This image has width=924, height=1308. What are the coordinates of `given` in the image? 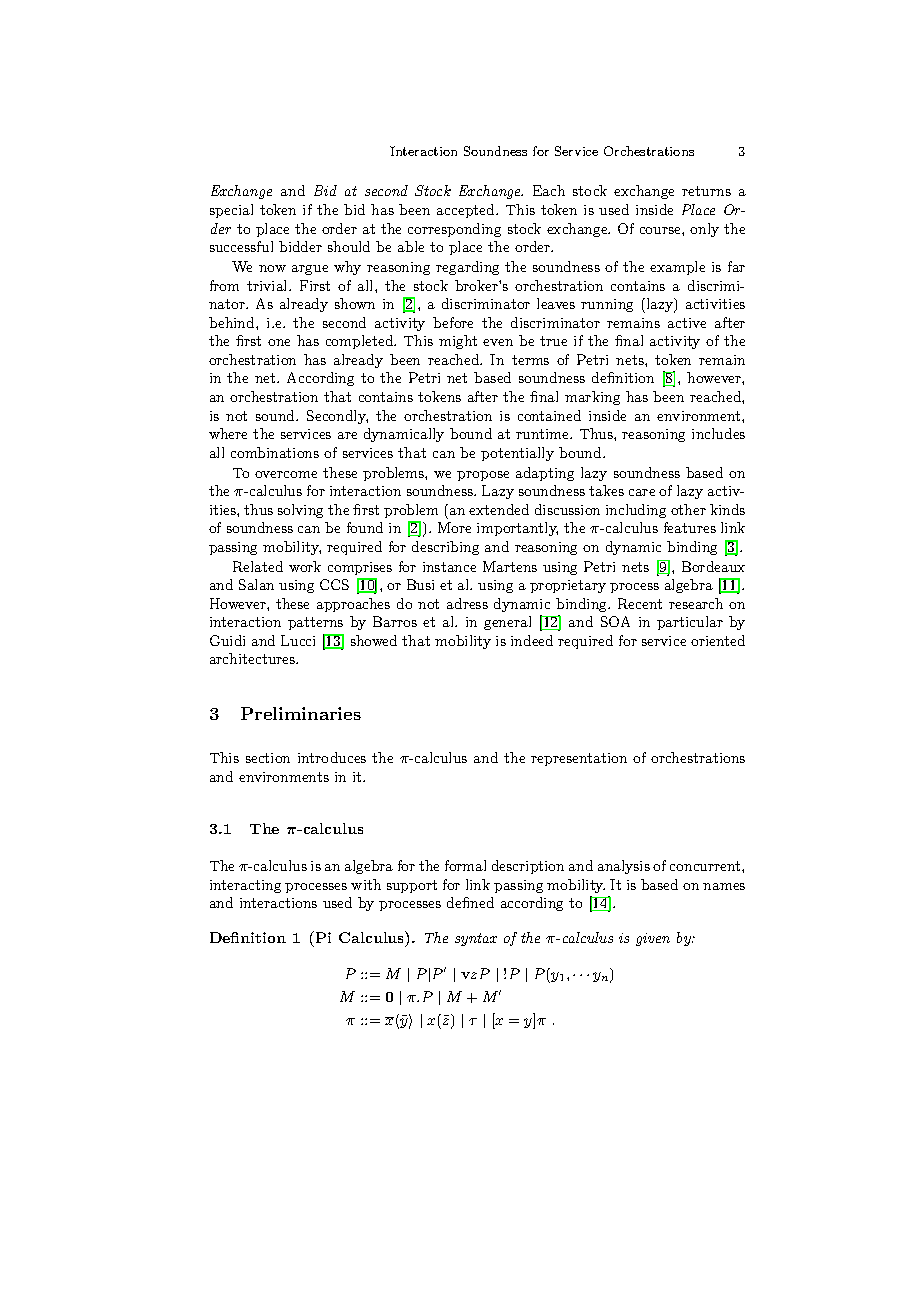 It's located at (653, 939).
